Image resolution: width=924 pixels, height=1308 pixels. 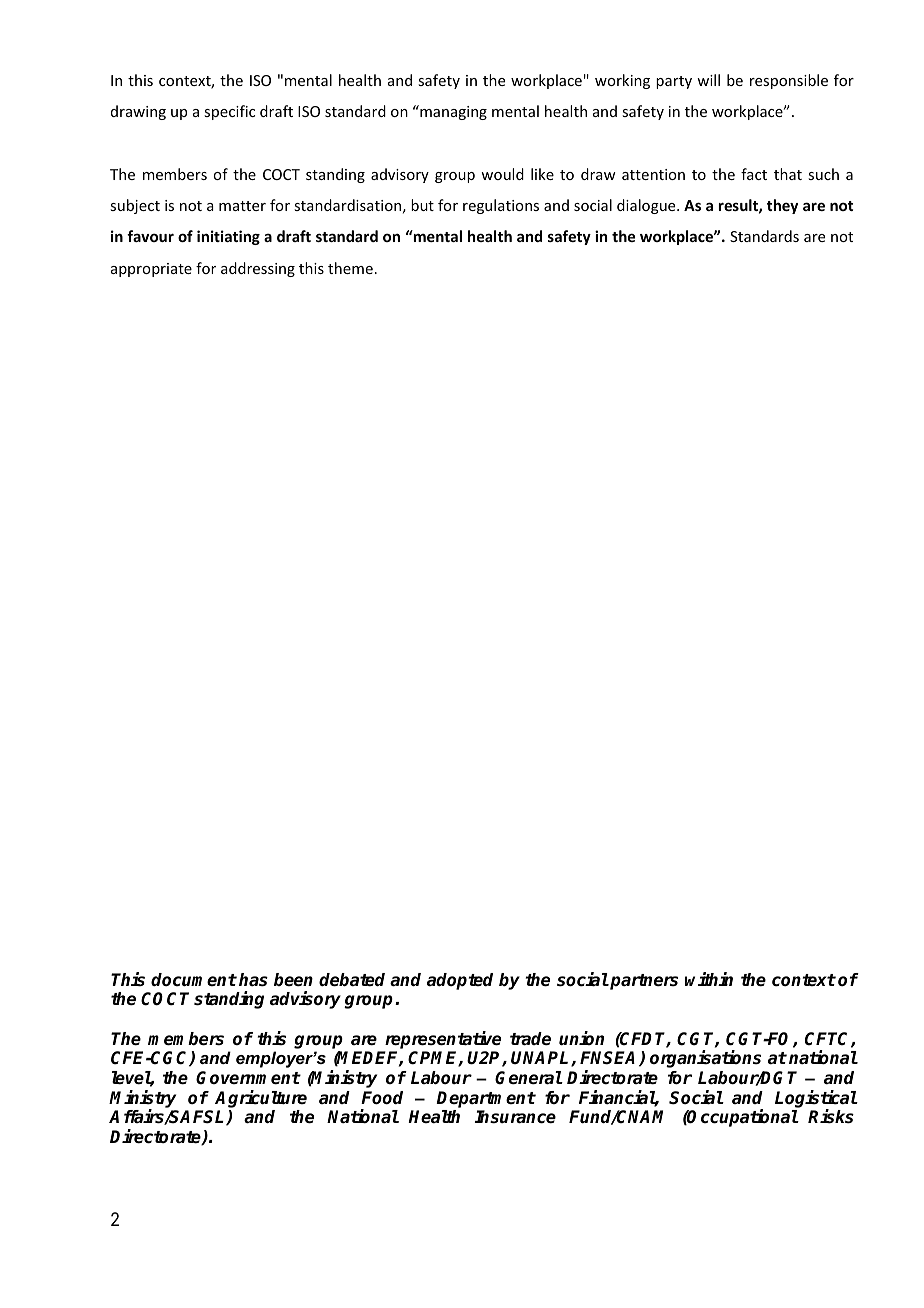 What do you see at coordinates (709, 979) in the screenshot?
I see `within` at bounding box center [709, 979].
